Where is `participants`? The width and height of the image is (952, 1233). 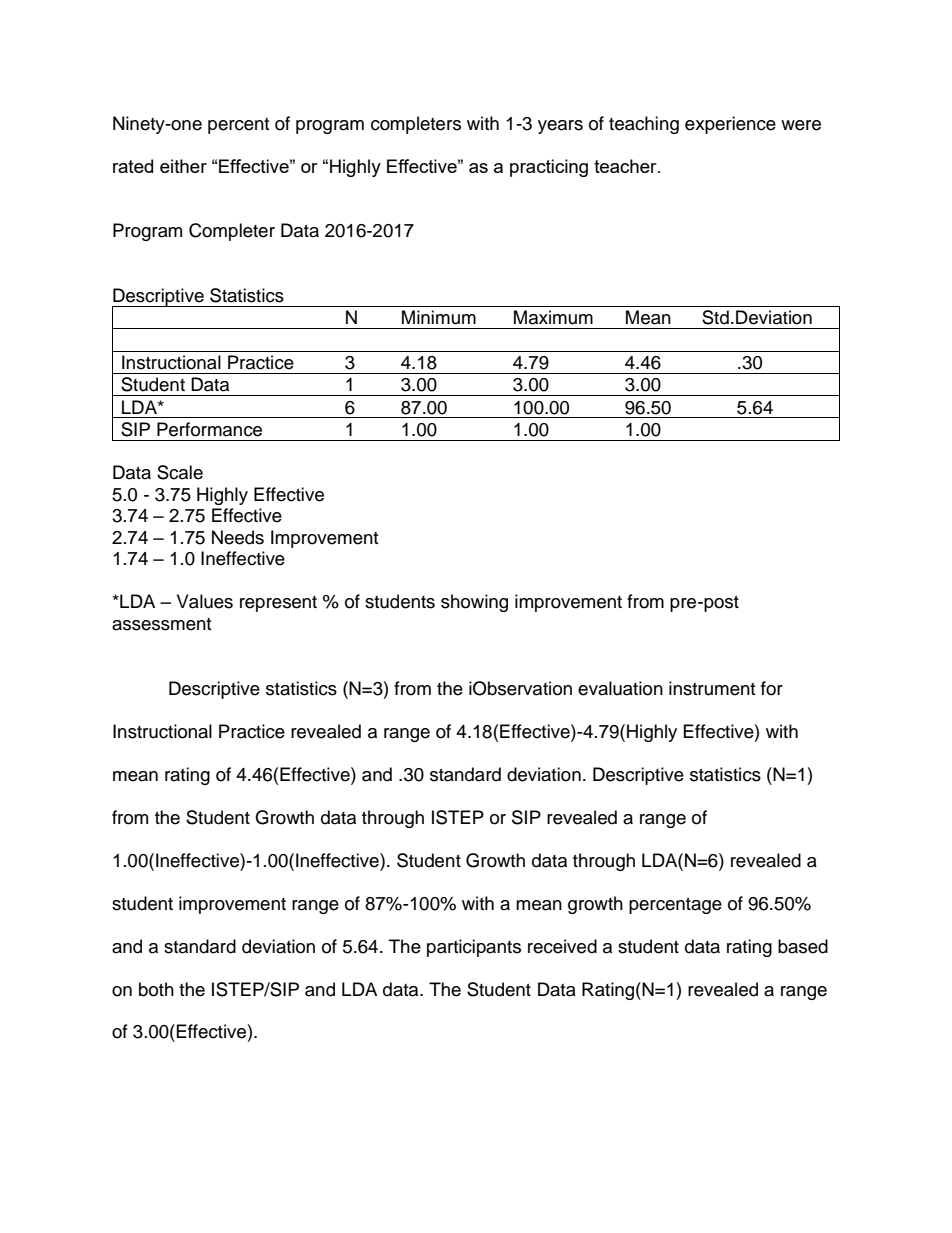
participants is located at coordinates (474, 948).
